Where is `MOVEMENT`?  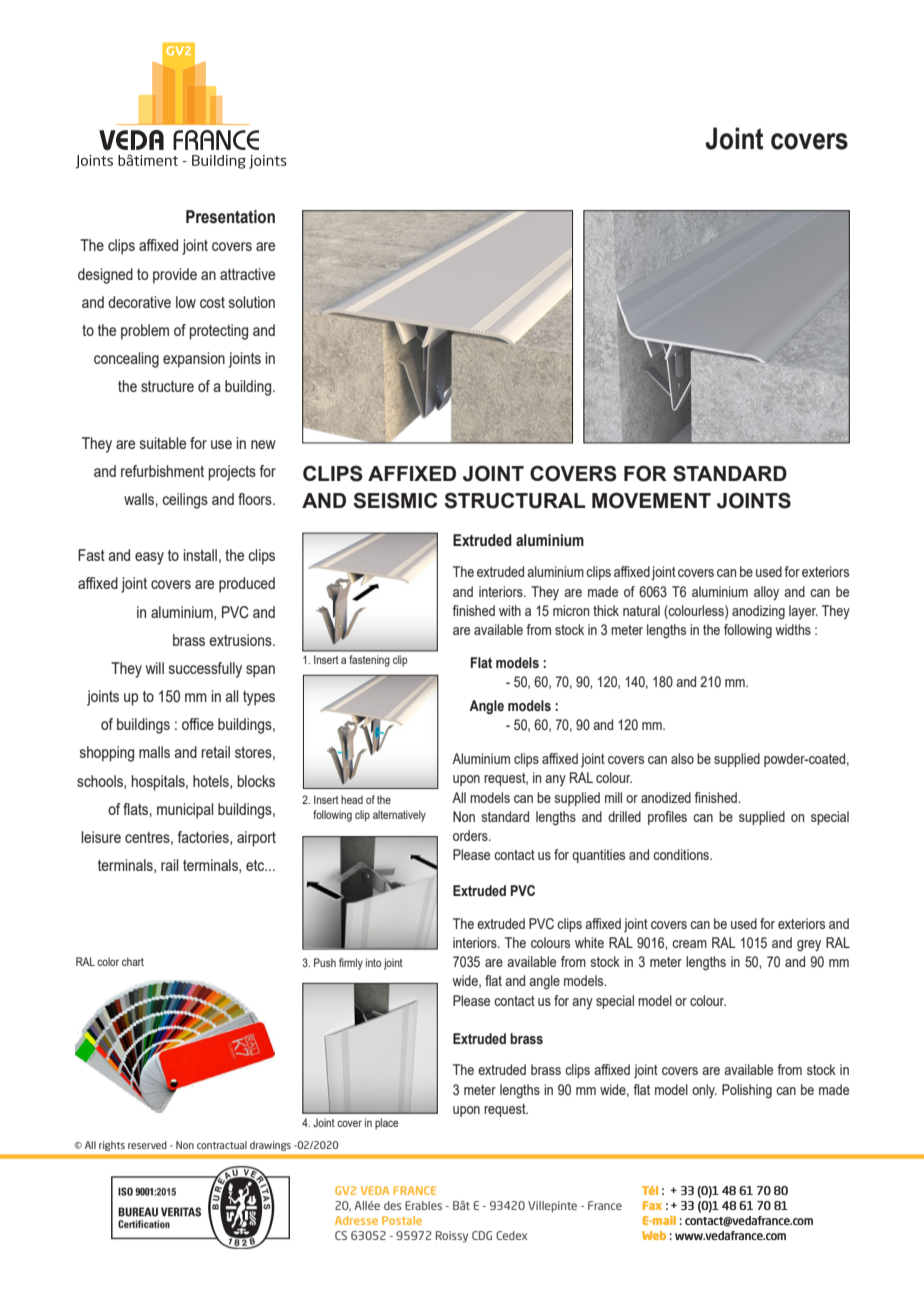
MOVEMENT is located at coordinates (651, 500).
